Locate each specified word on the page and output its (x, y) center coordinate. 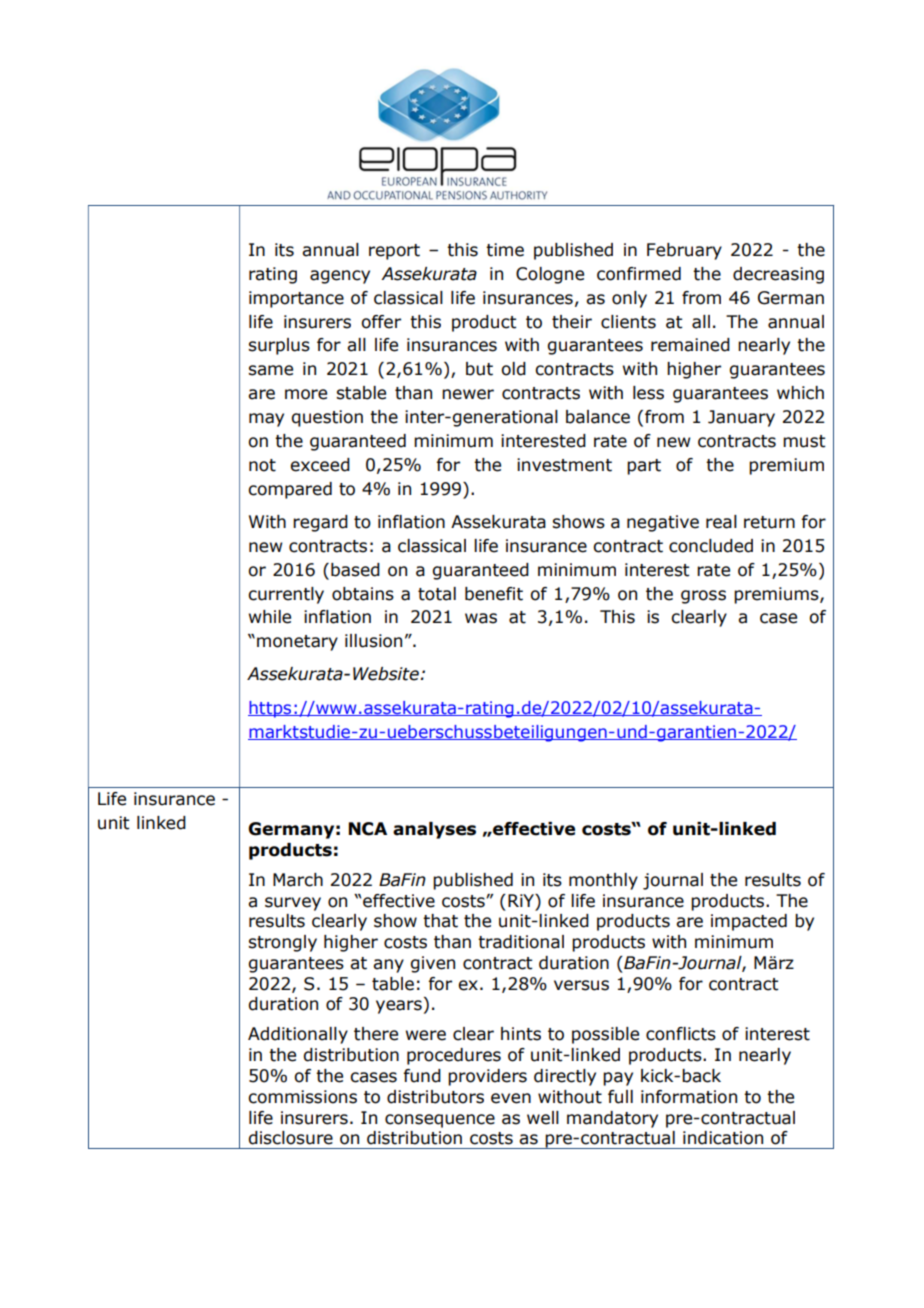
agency (340, 277)
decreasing (778, 275)
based (355, 570)
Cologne (550, 275)
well (543, 1118)
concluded (711, 546)
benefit (494, 594)
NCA (368, 829)
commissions (302, 1097)
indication (723, 1138)
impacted (749, 922)
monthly (603, 881)
